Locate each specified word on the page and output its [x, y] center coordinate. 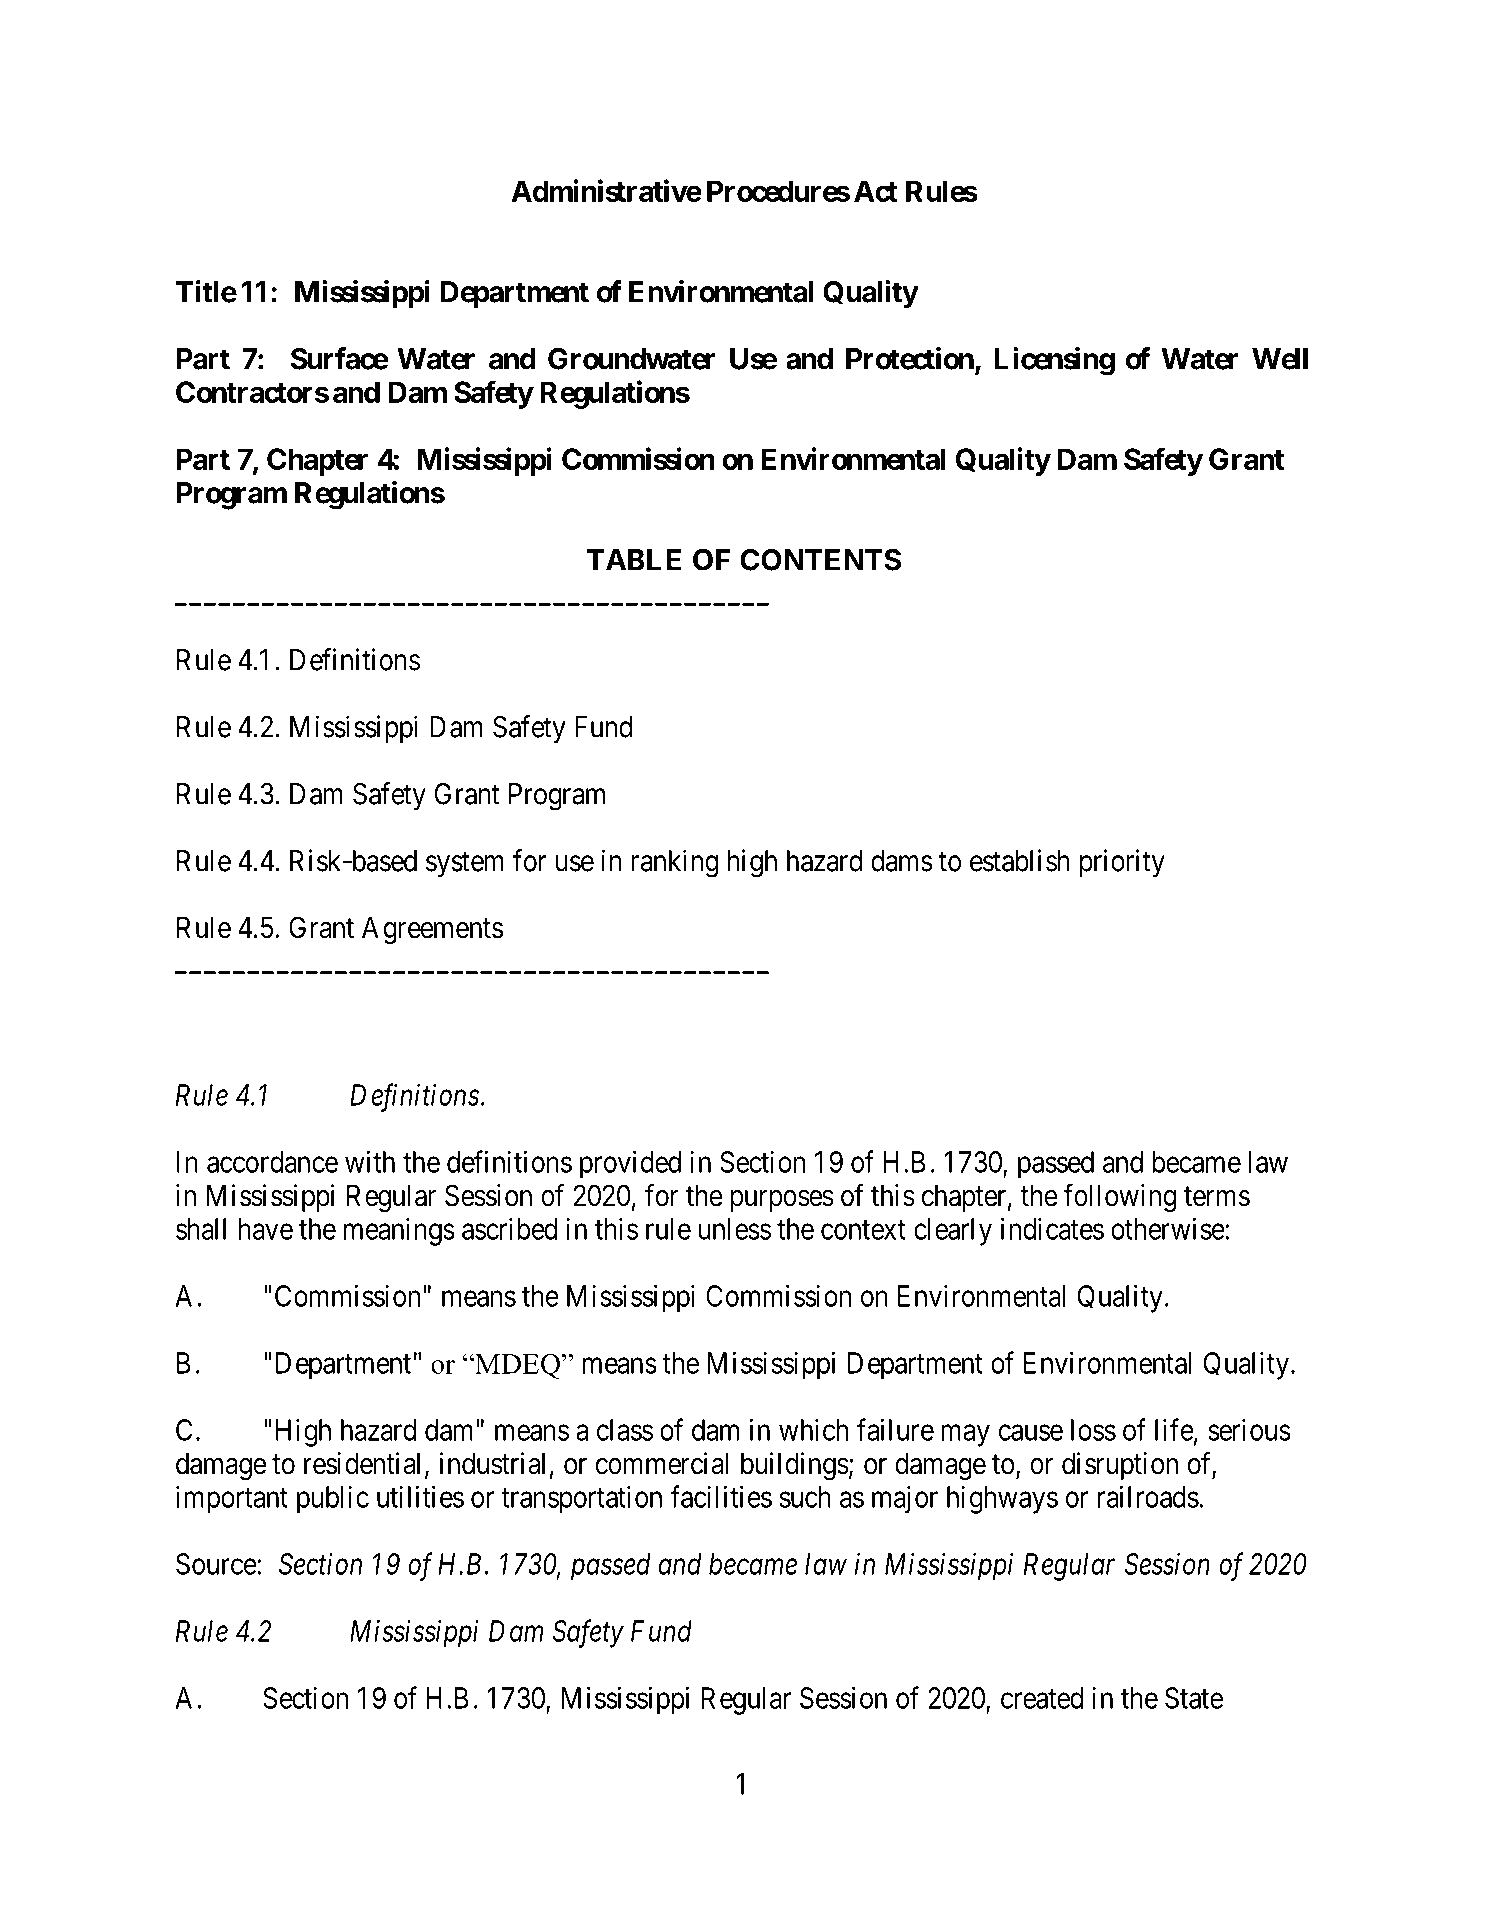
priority [1122, 863]
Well [1280, 359]
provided [630, 1164]
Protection [910, 358]
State [1194, 1698]
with [370, 1161]
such [805, 1497]
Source [216, 1564]
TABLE [634, 560]
